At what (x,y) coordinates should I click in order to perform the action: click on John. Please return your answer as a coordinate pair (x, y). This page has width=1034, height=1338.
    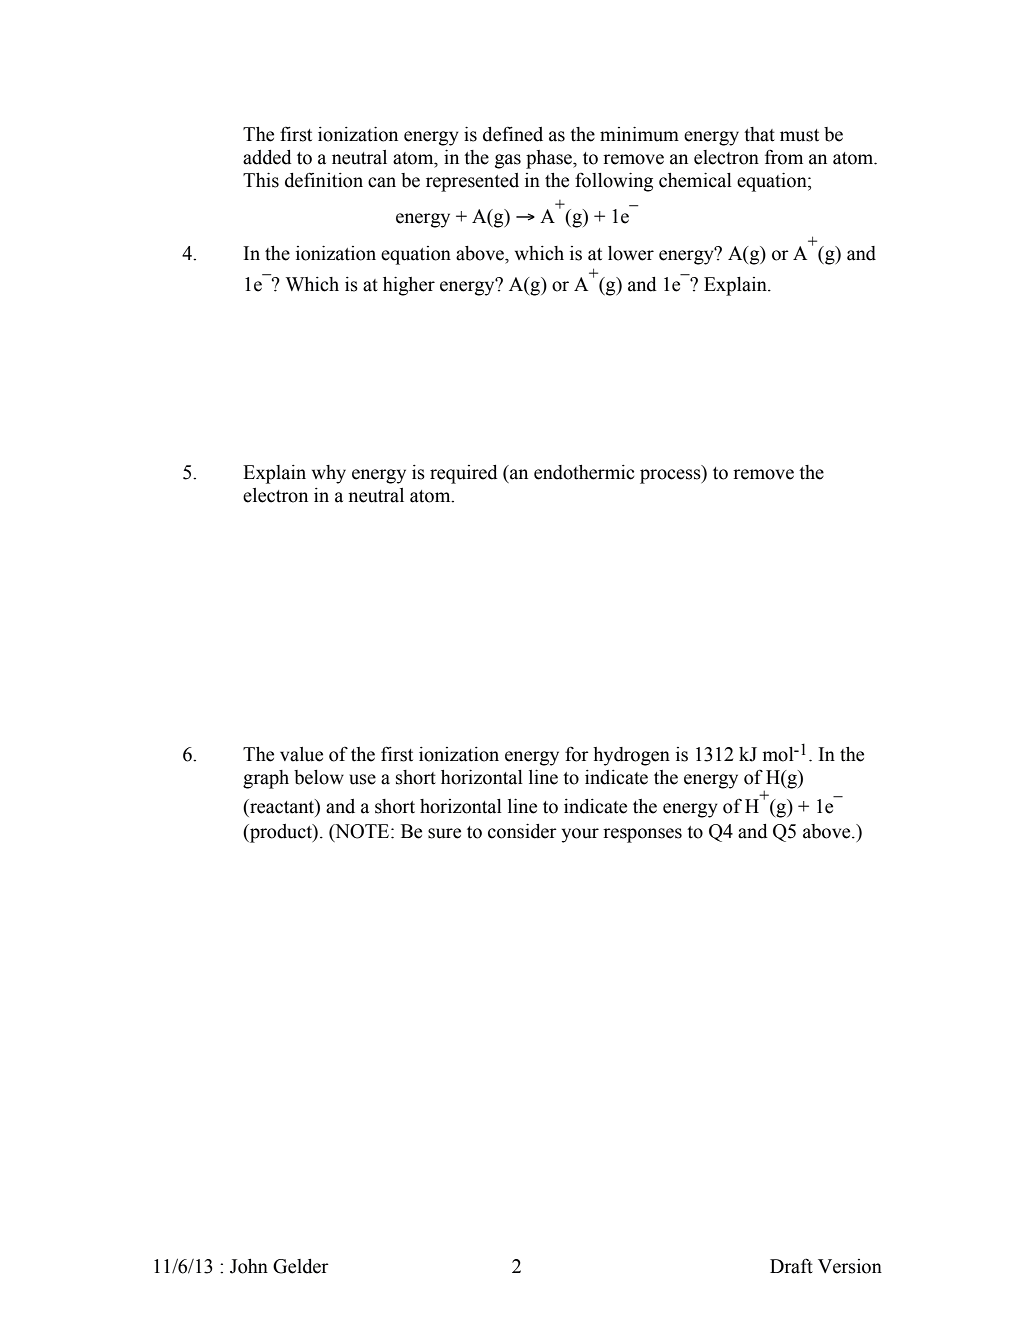
    Looking at the image, I should click on (249, 1266).
